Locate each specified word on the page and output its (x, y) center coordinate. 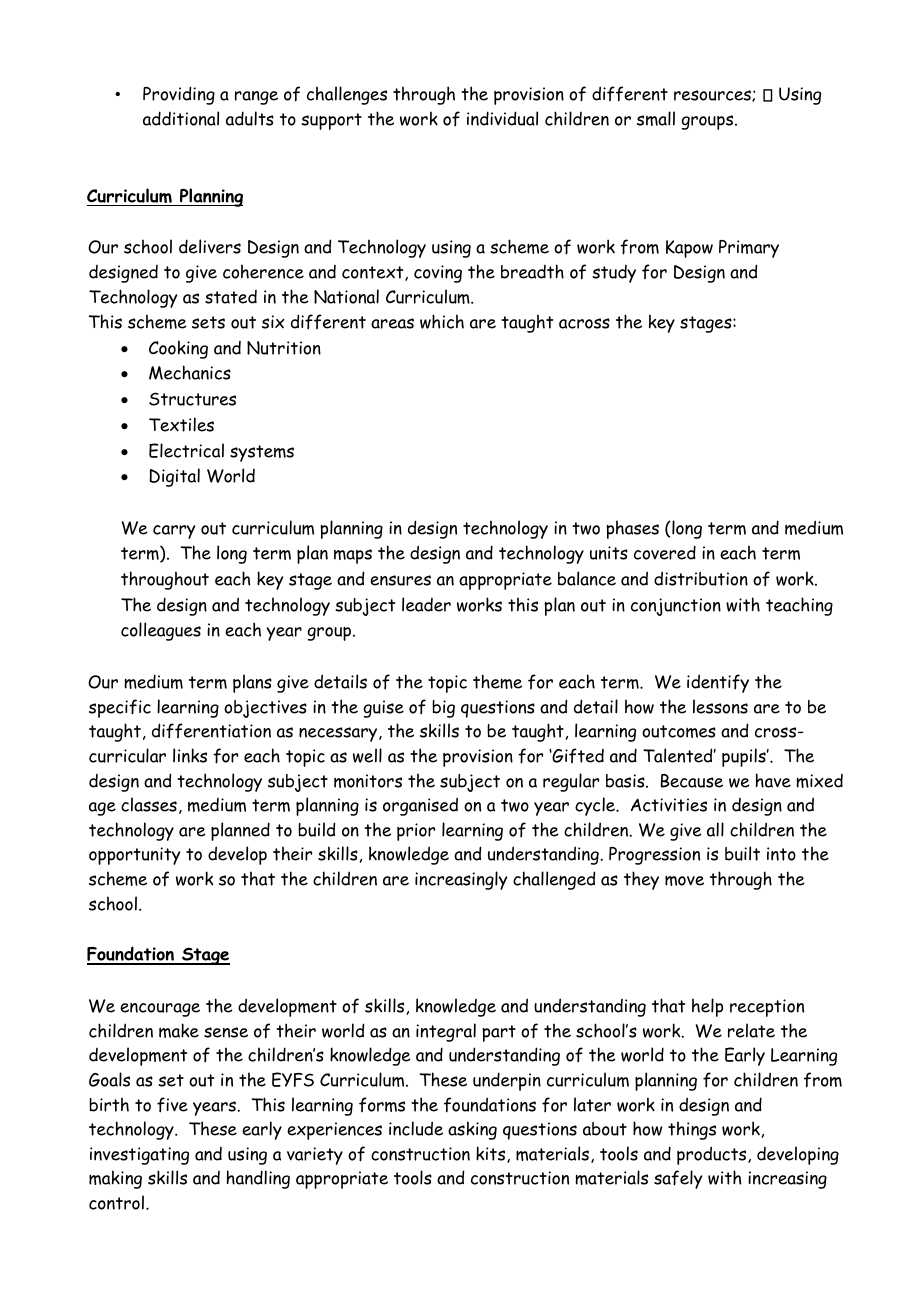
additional (181, 118)
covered (665, 552)
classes (149, 804)
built (742, 853)
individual (502, 118)
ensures (400, 580)
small (656, 118)
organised (420, 806)
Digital (174, 477)
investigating (139, 1156)
